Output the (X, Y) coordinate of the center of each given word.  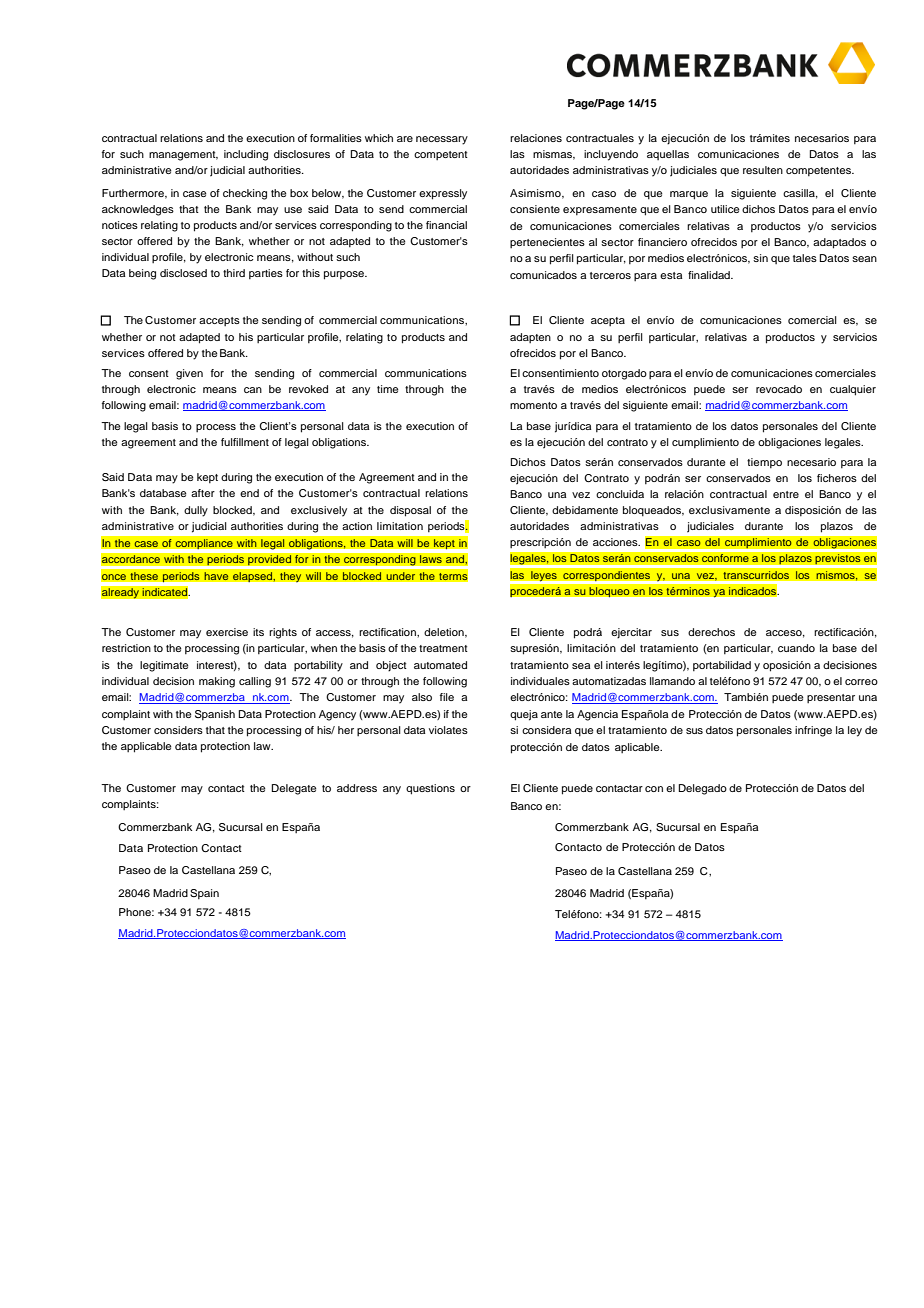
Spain (204, 894)
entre (786, 494)
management (183, 156)
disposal (410, 511)
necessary (442, 140)
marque (689, 195)
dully (196, 511)
